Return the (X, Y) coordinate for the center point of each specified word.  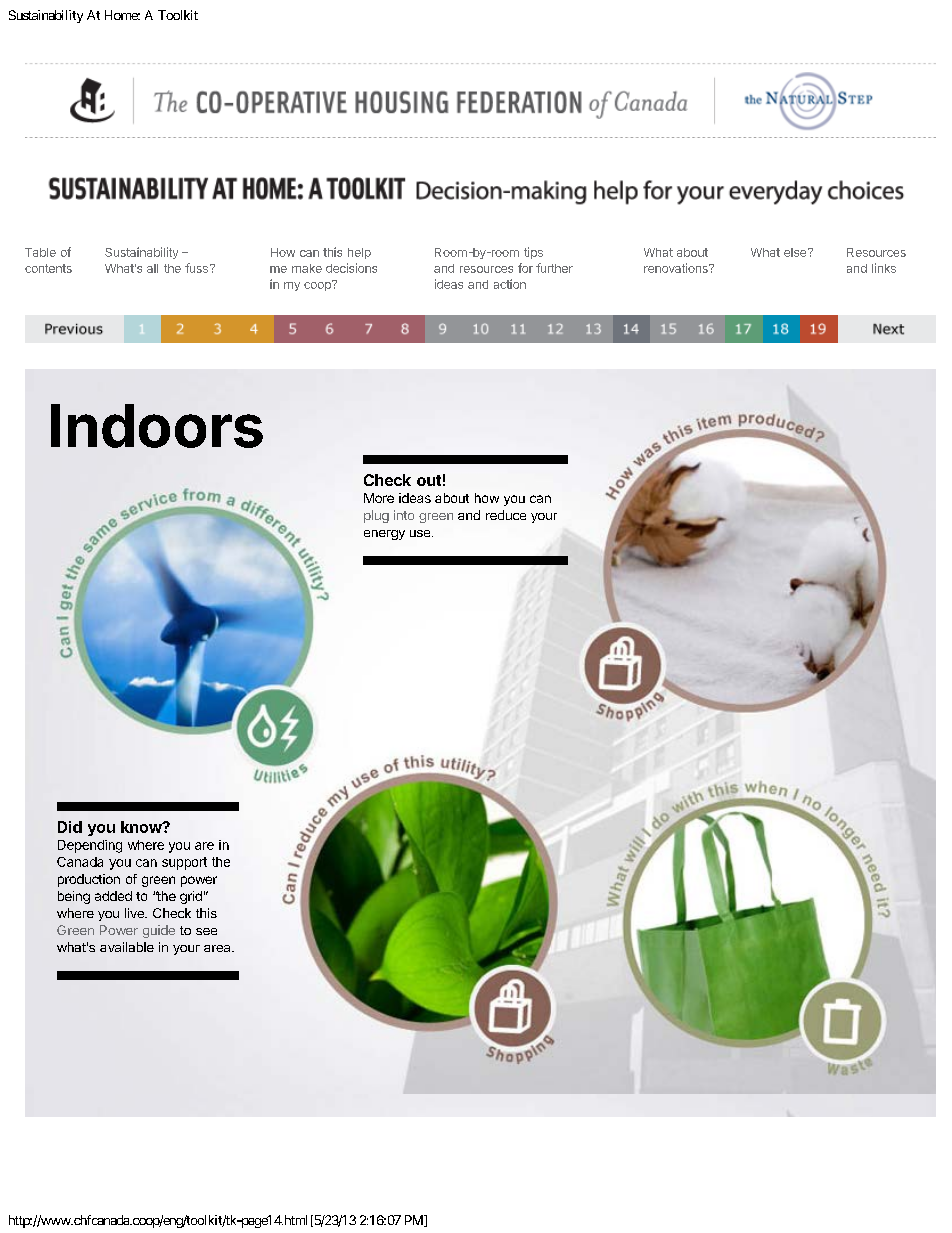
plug (376, 516)
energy (384, 535)
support (184, 863)
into (404, 515)
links (884, 268)
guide (159, 931)
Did (70, 827)
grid (191, 897)
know (142, 827)
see (206, 931)
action (510, 284)
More (379, 498)
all (152, 268)
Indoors (157, 426)
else (795, 252)
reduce (506, 515)
